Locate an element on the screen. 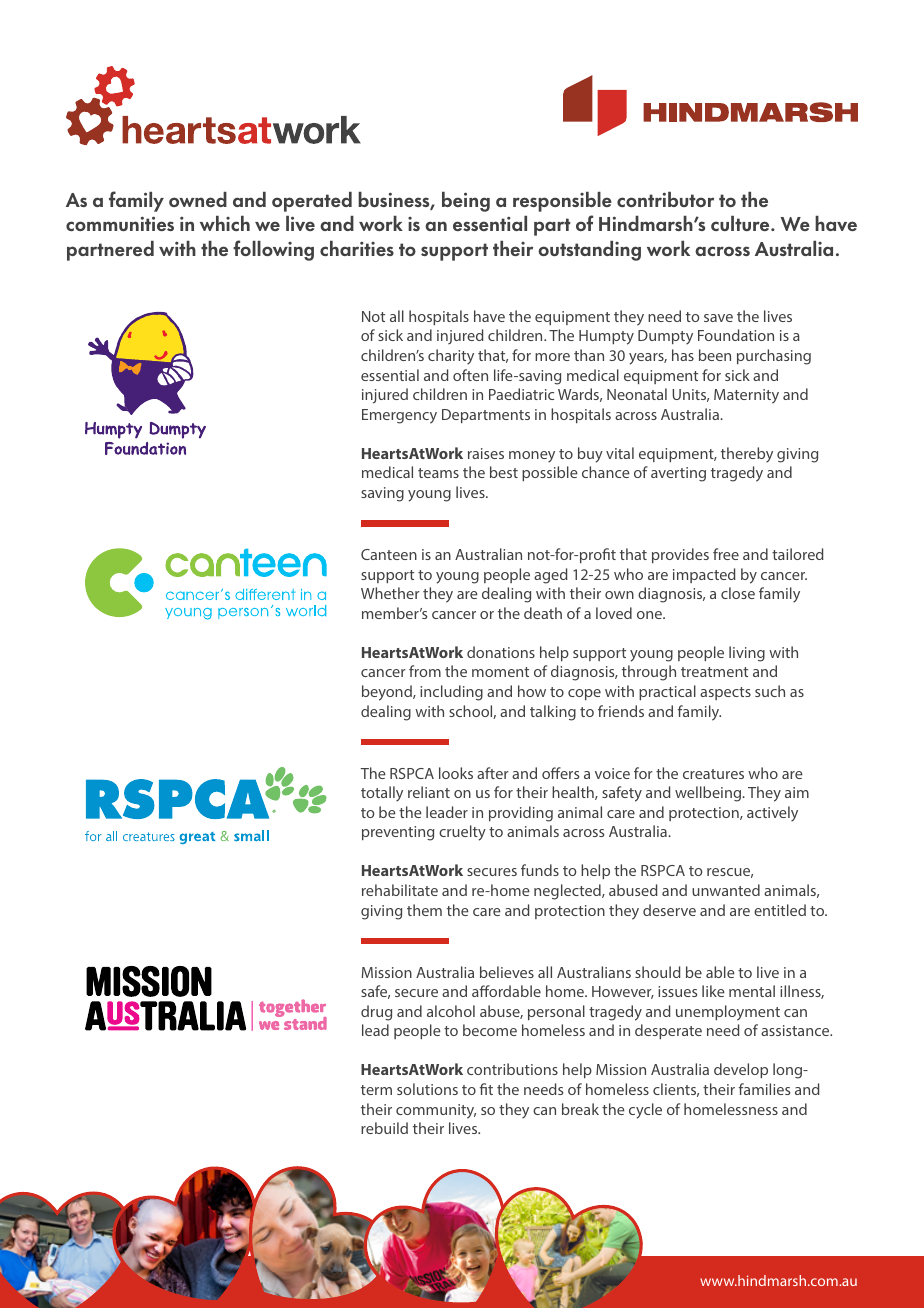 This screenshot has width=924, height=1308. treatment is located at coordinates (714, 672).
